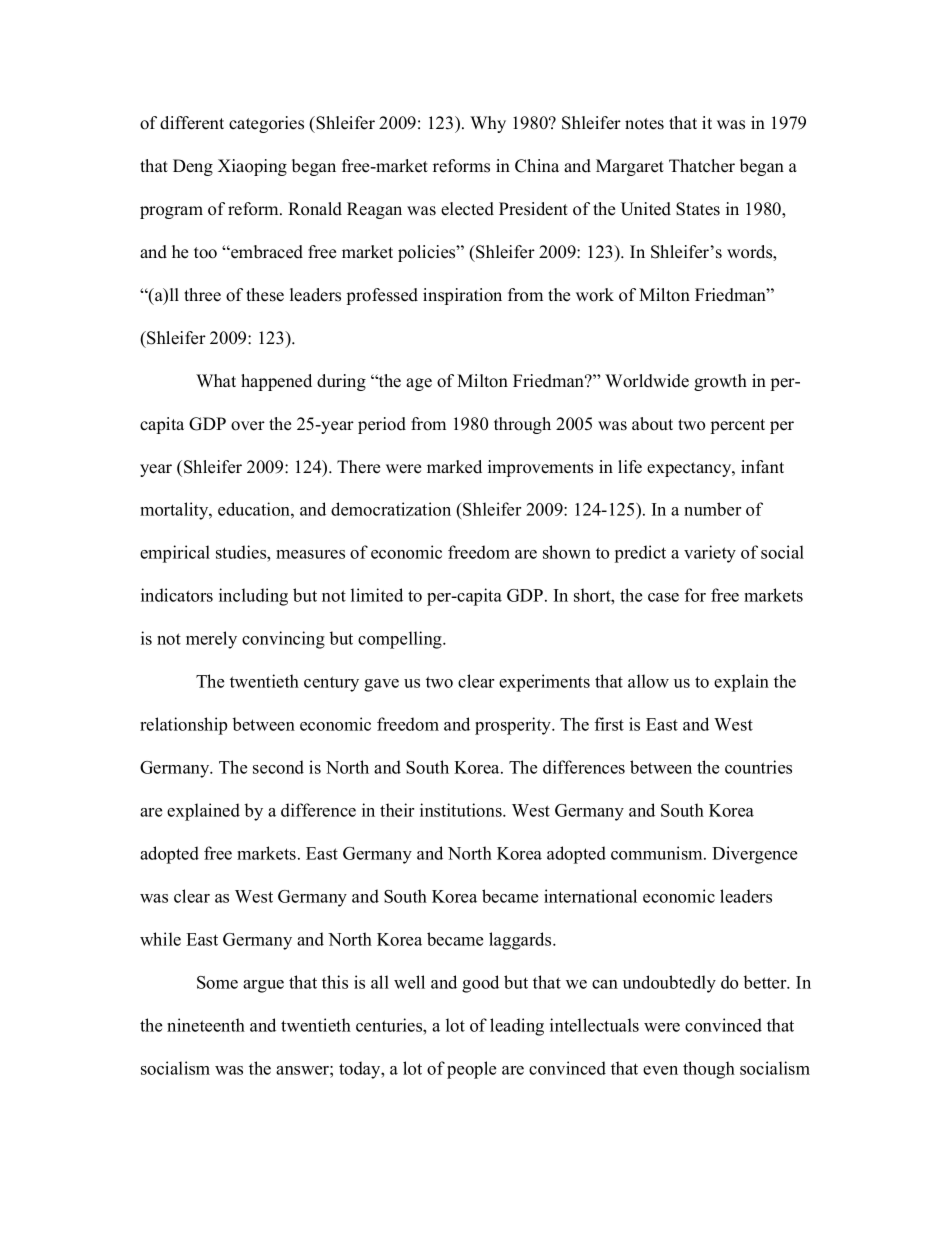 Image resolution: width=952 pixels, height=1233 pixels. What do you see at coordinates (709, 1070) in the document?
I see `though` at bounding box center [709, 1070].
